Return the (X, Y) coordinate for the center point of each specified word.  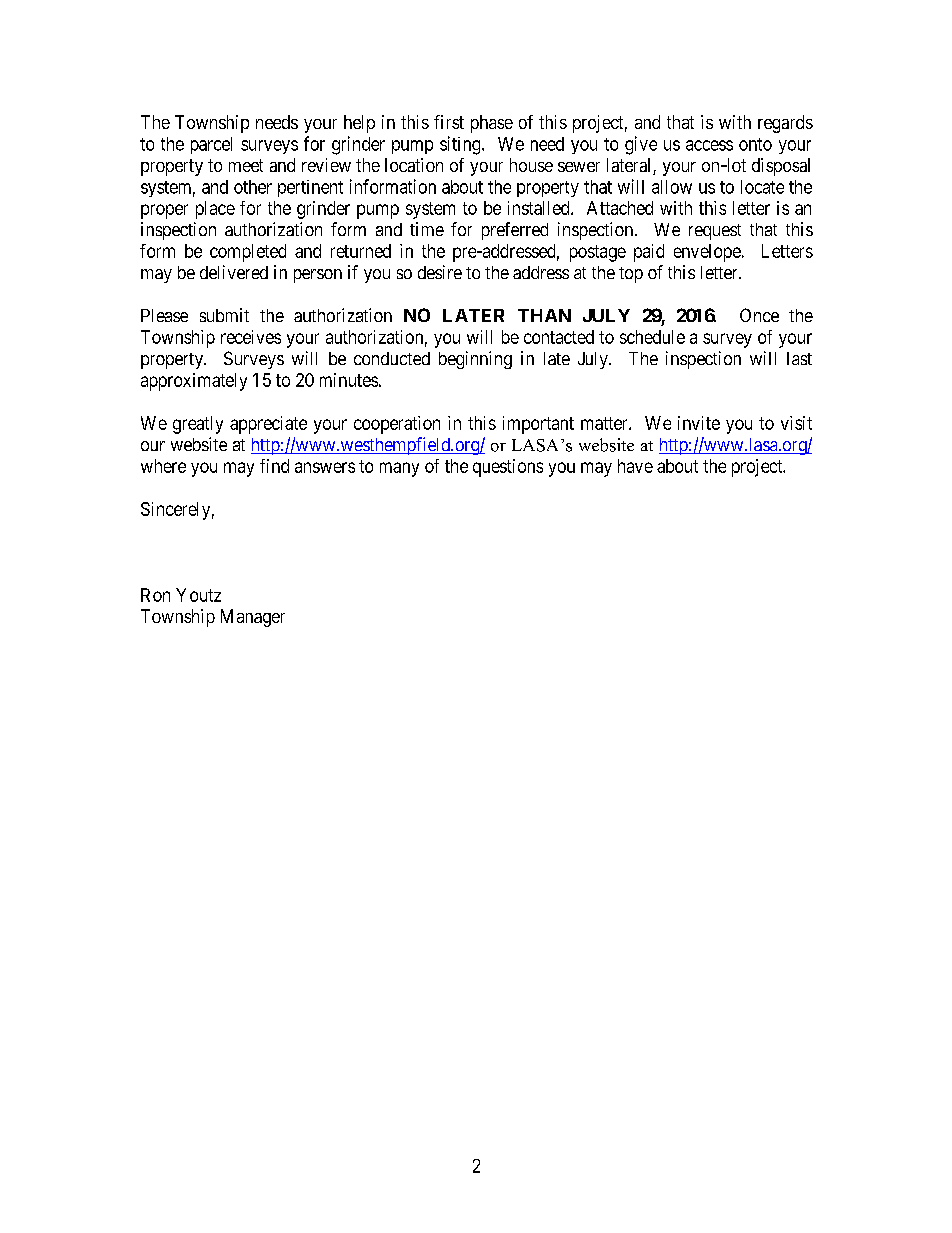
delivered (234, 272)
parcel (211, 145)
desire (440, 272)
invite (699, 423)
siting (461, 145)
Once (759, 315)
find (274, 466)
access (709, 145)
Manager (253, 618)
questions (508, 468)
